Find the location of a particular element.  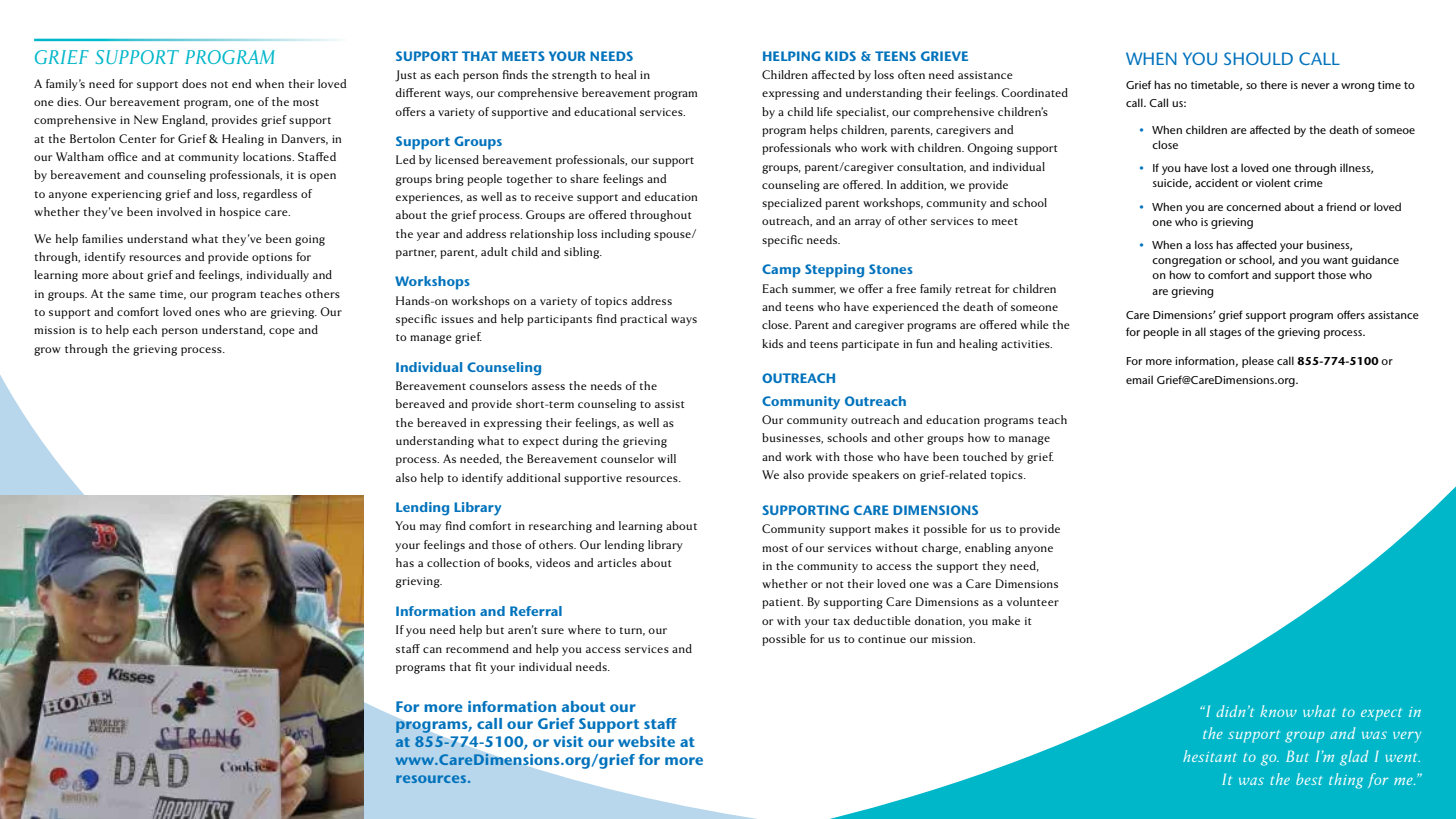

there is located at coordinates (1273, 84).
